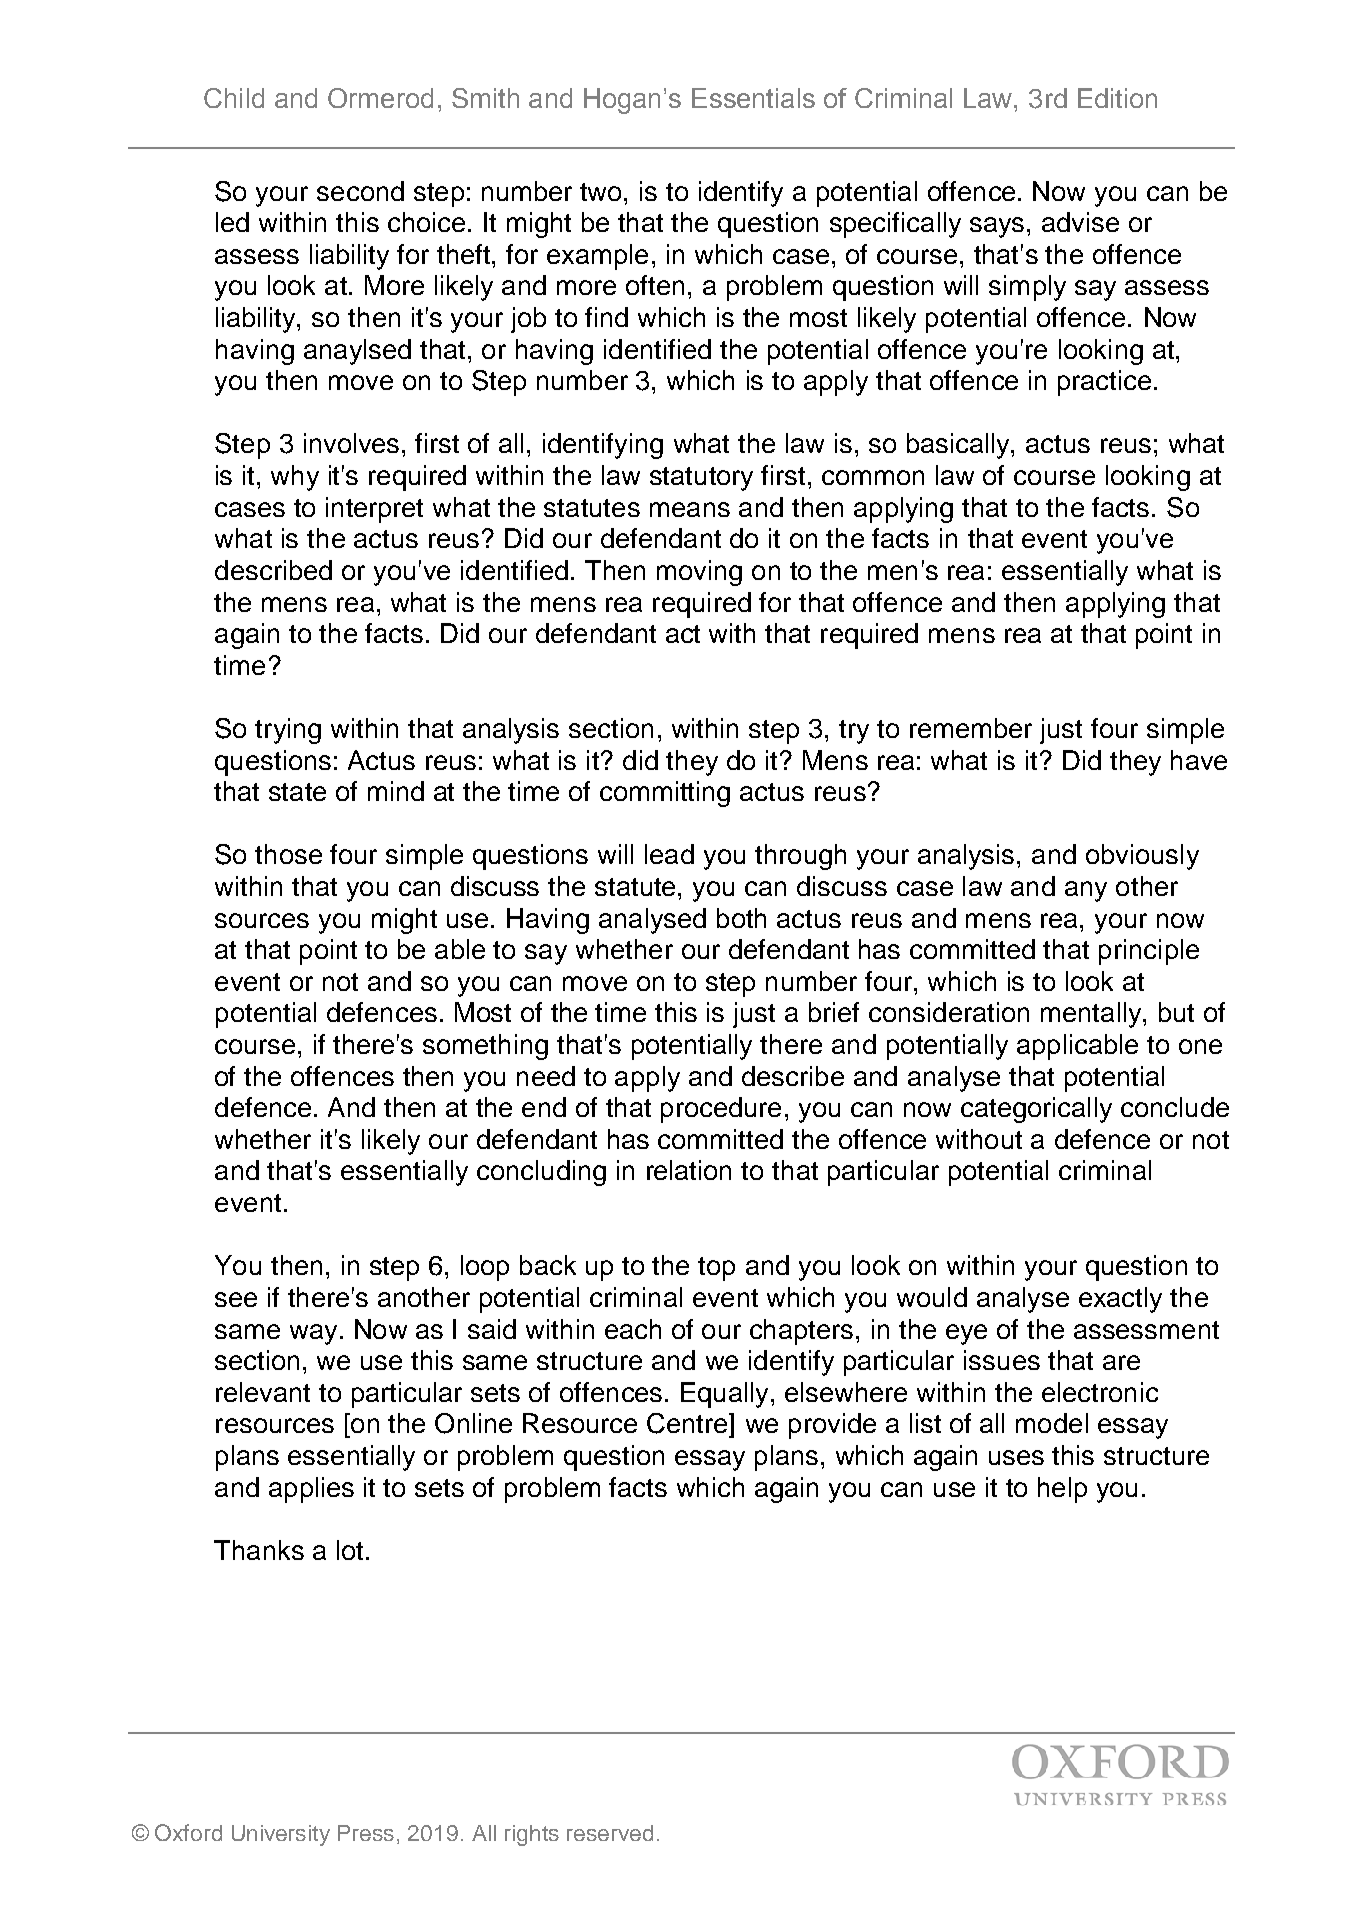  Describe the element at coordinates (741, 918) in the page. I see `both` at that location.
